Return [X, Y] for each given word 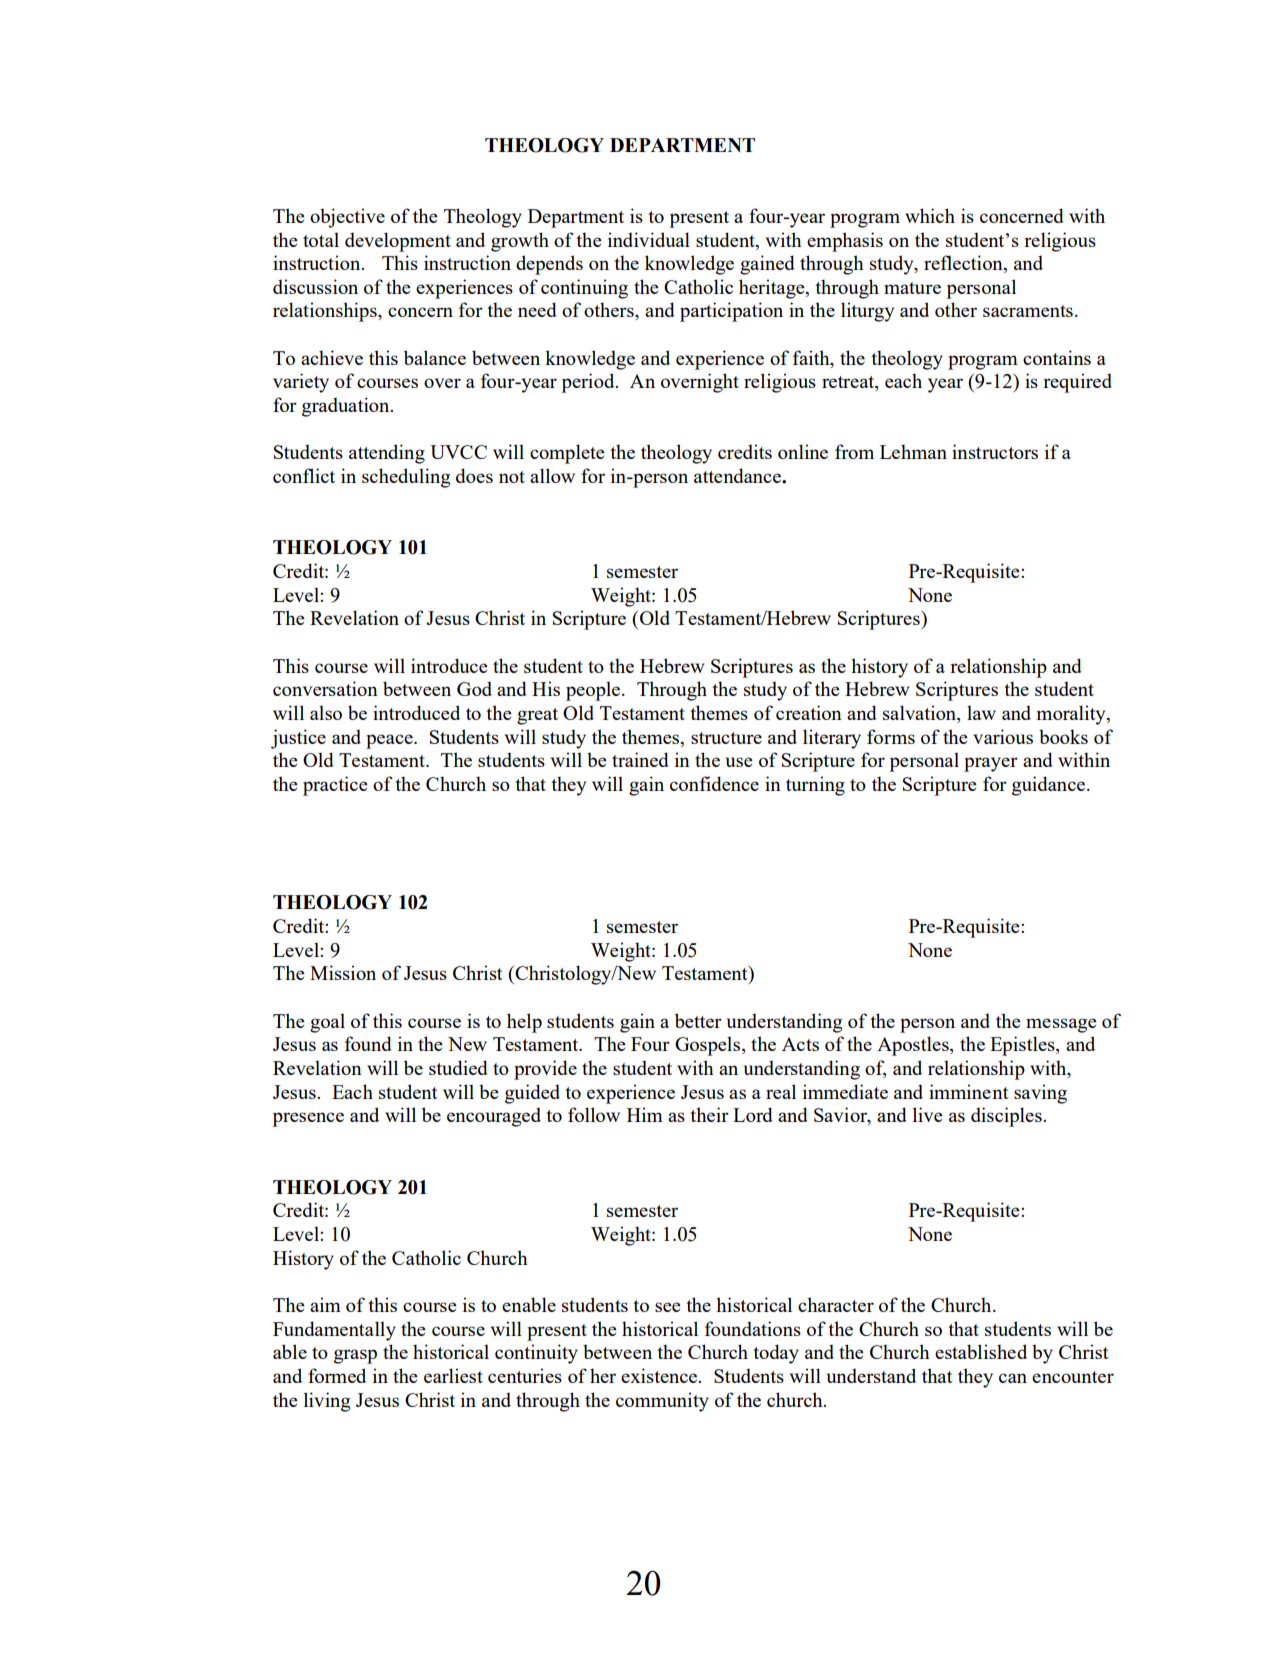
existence [660, 1375]
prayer [991, 764]
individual [649, 239]
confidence [714, 783]
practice [335, 786]
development [398, 242]
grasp [355, 1356]
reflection [964, 264]
